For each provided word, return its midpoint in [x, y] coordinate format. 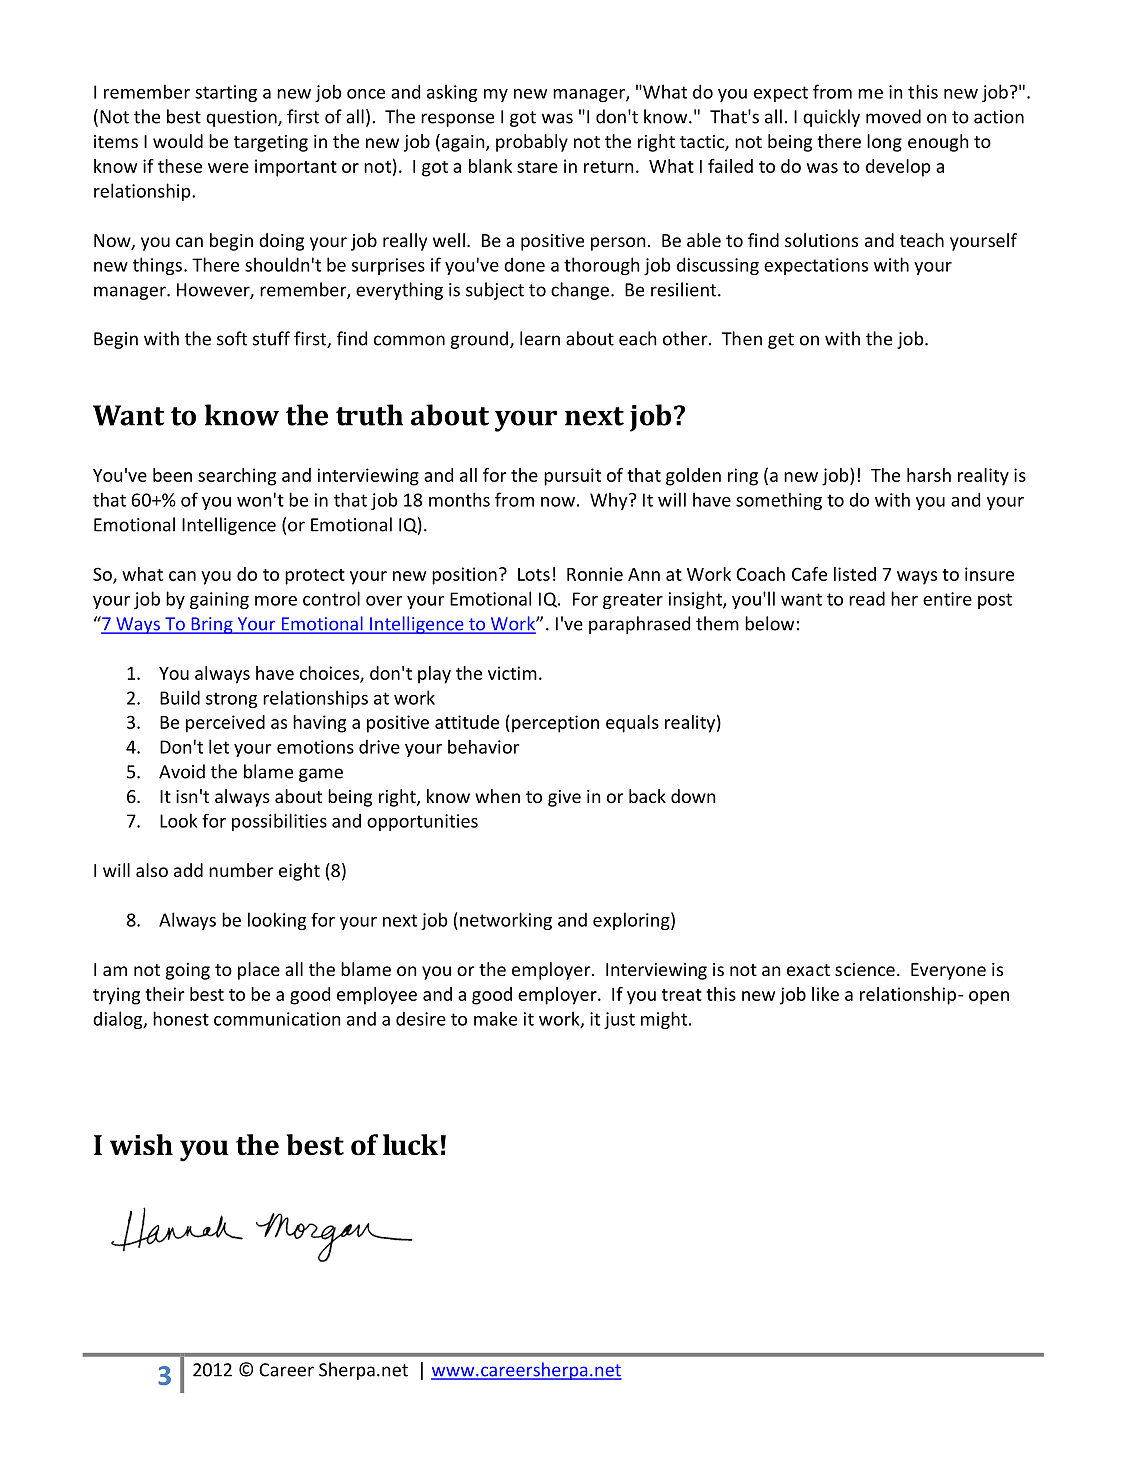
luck [411, 1145]
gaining [219, 600]
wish [141, 1145]
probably [532, 143]
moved [893, 116]
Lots [534, 574]
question [242, 118]
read [867, 598]
